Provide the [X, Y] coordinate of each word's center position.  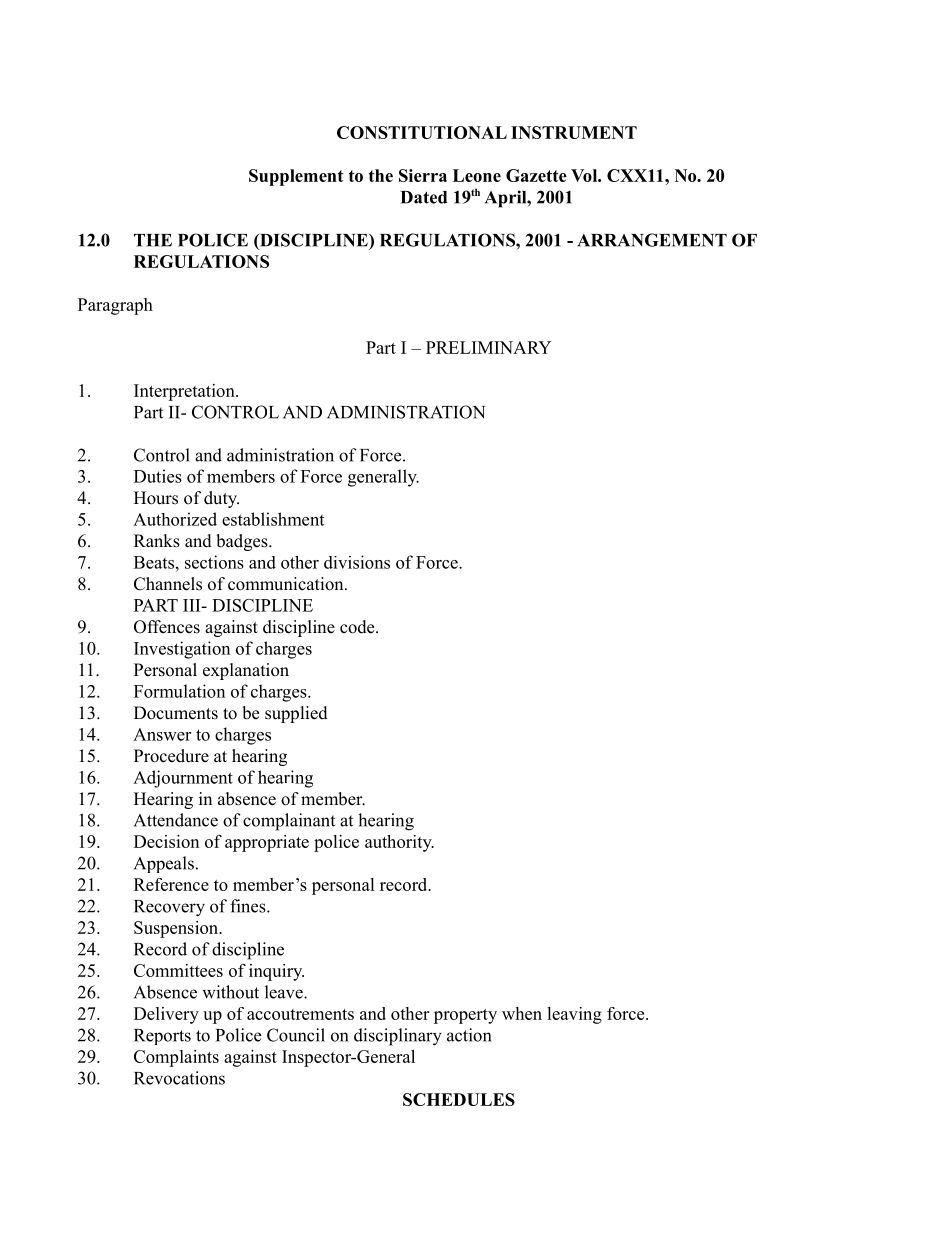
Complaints [176, 1058]
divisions [357, 562]
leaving [574, 1015]
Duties [158, 476]
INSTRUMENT [574, 132]
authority [399, 843]
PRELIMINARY [488, 347]
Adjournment [183, 779]
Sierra [423, 175]
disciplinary [398, 1037]
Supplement [296, 177]
